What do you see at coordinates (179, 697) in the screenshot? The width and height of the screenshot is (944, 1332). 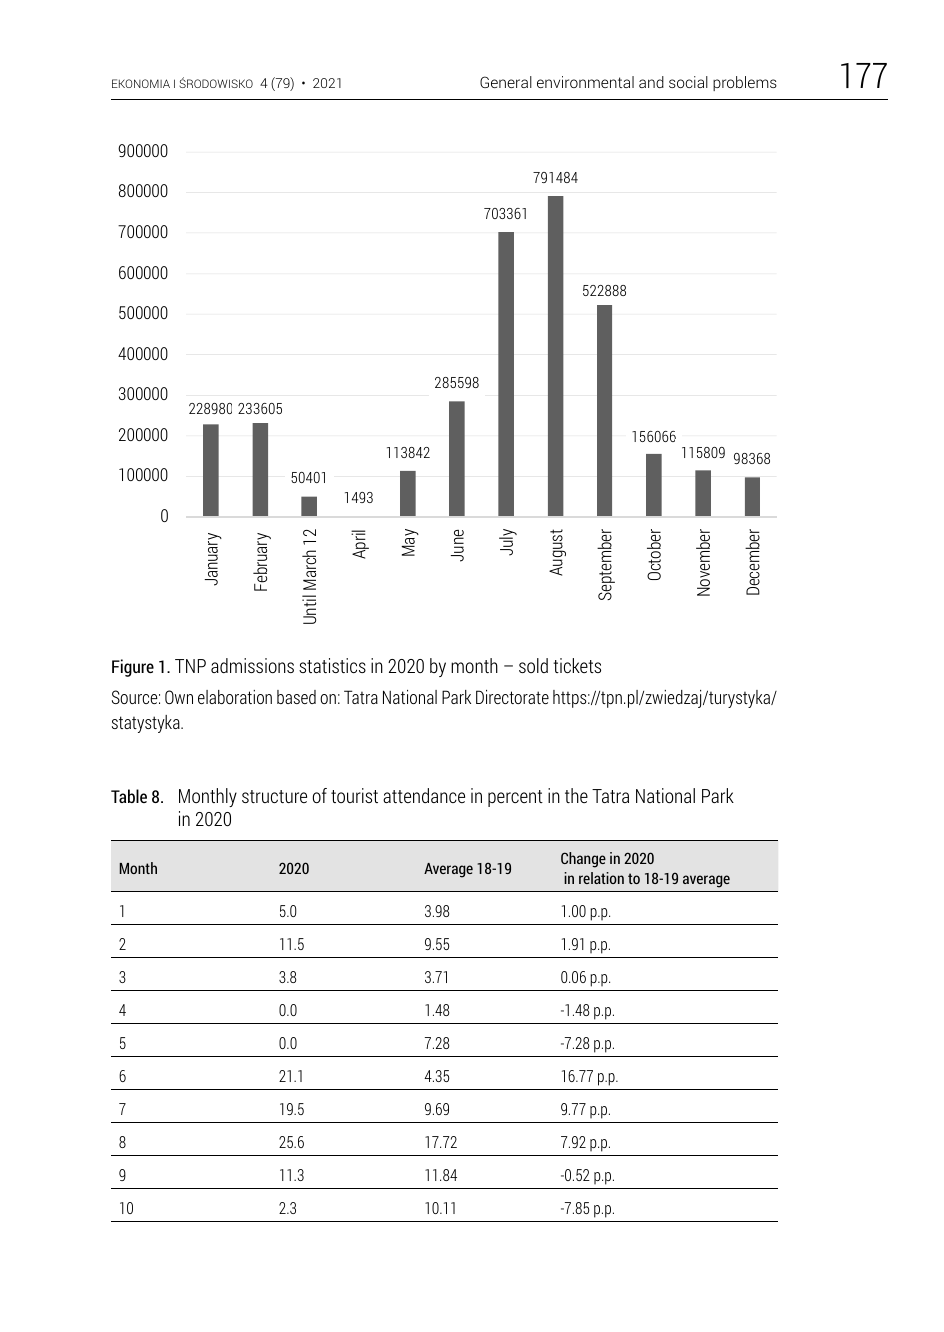 I see `Own` at bounding box center [179, 697].
